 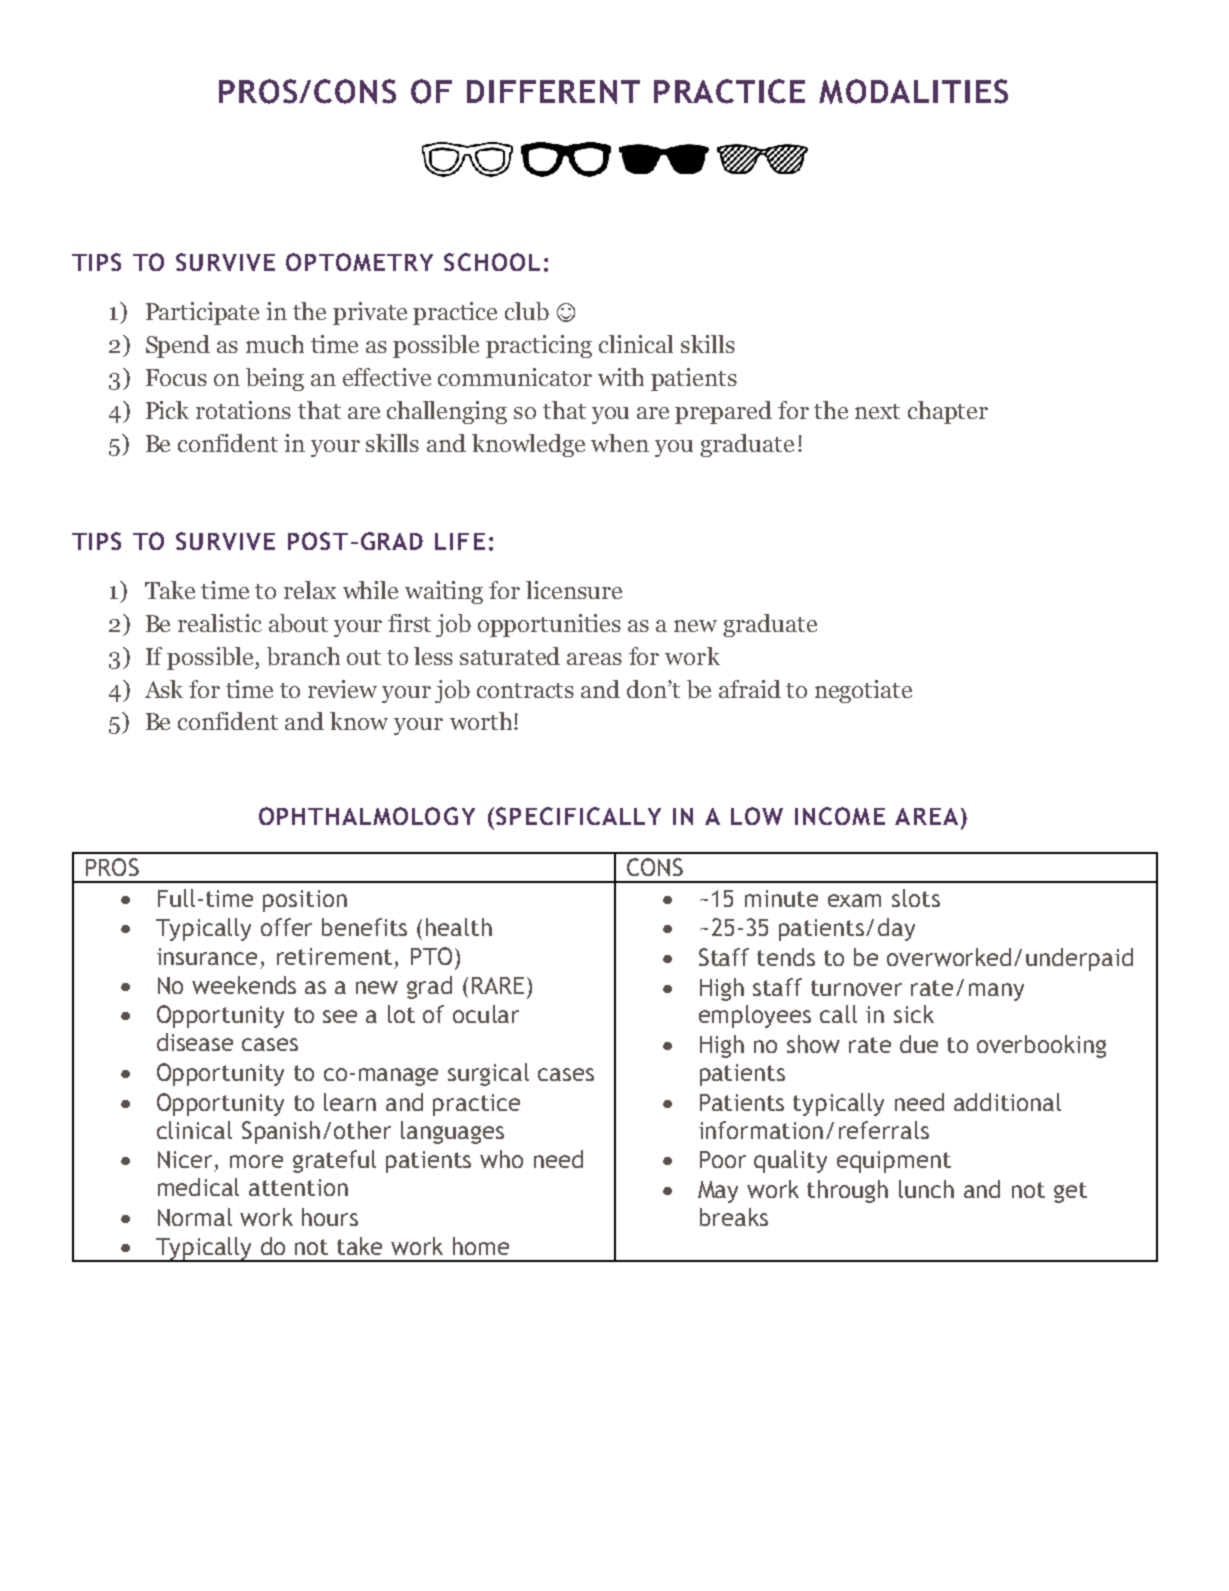 I want to click on May, so click(x=718, y=1192).
